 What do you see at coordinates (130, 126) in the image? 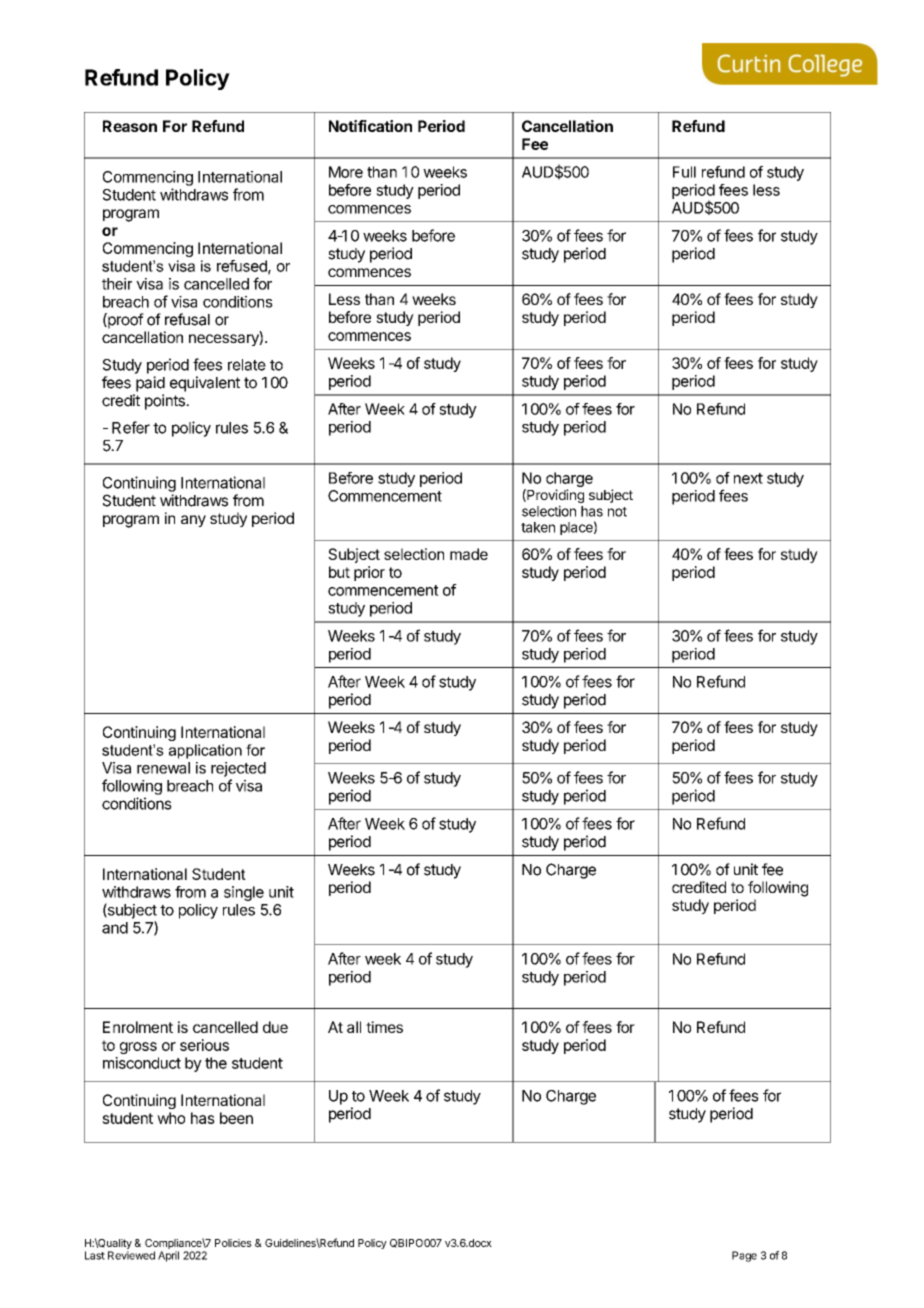
I see `Reason` at bounding box center [130, 126].
